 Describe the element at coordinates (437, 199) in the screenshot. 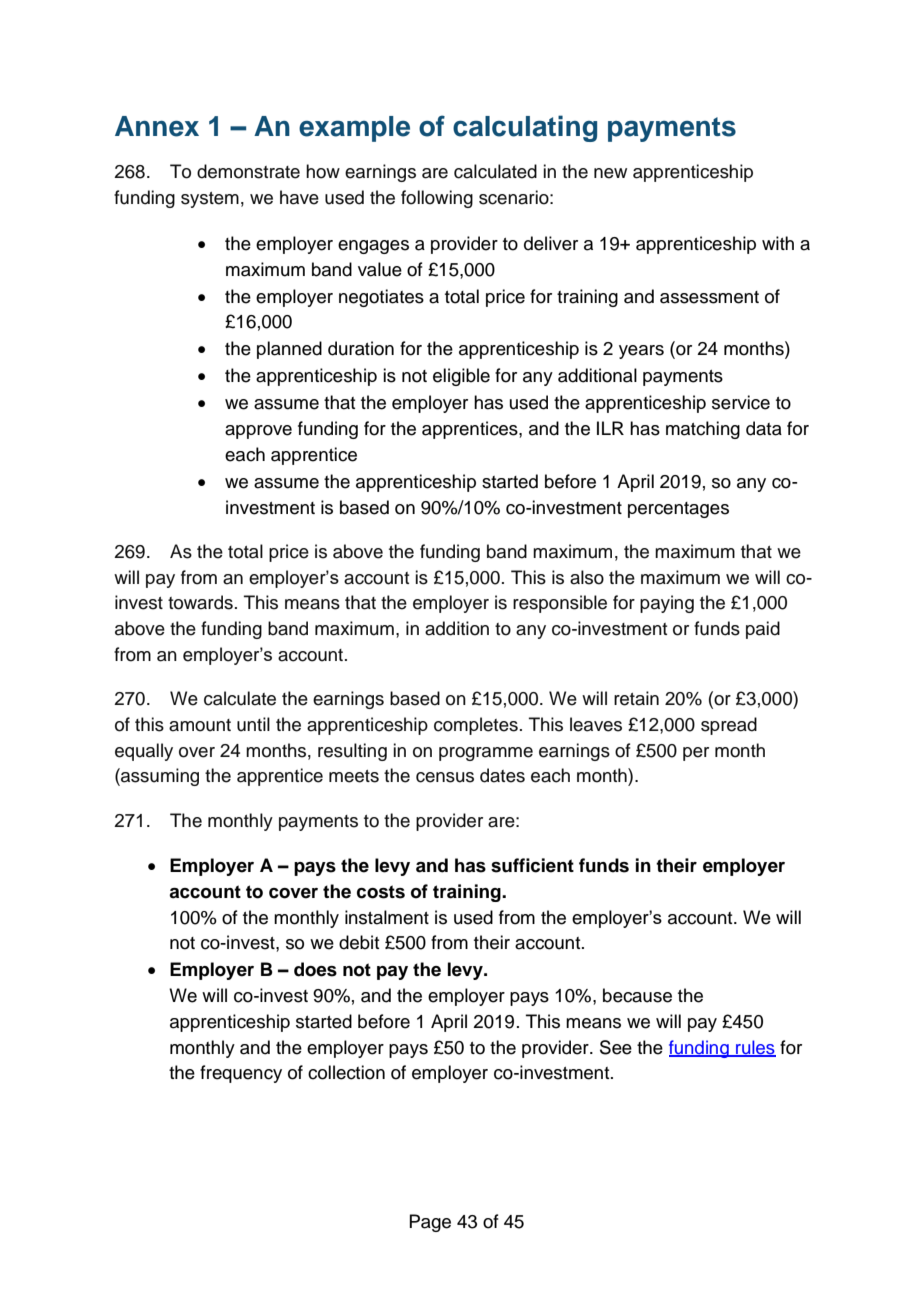

I see `following` at that location.
